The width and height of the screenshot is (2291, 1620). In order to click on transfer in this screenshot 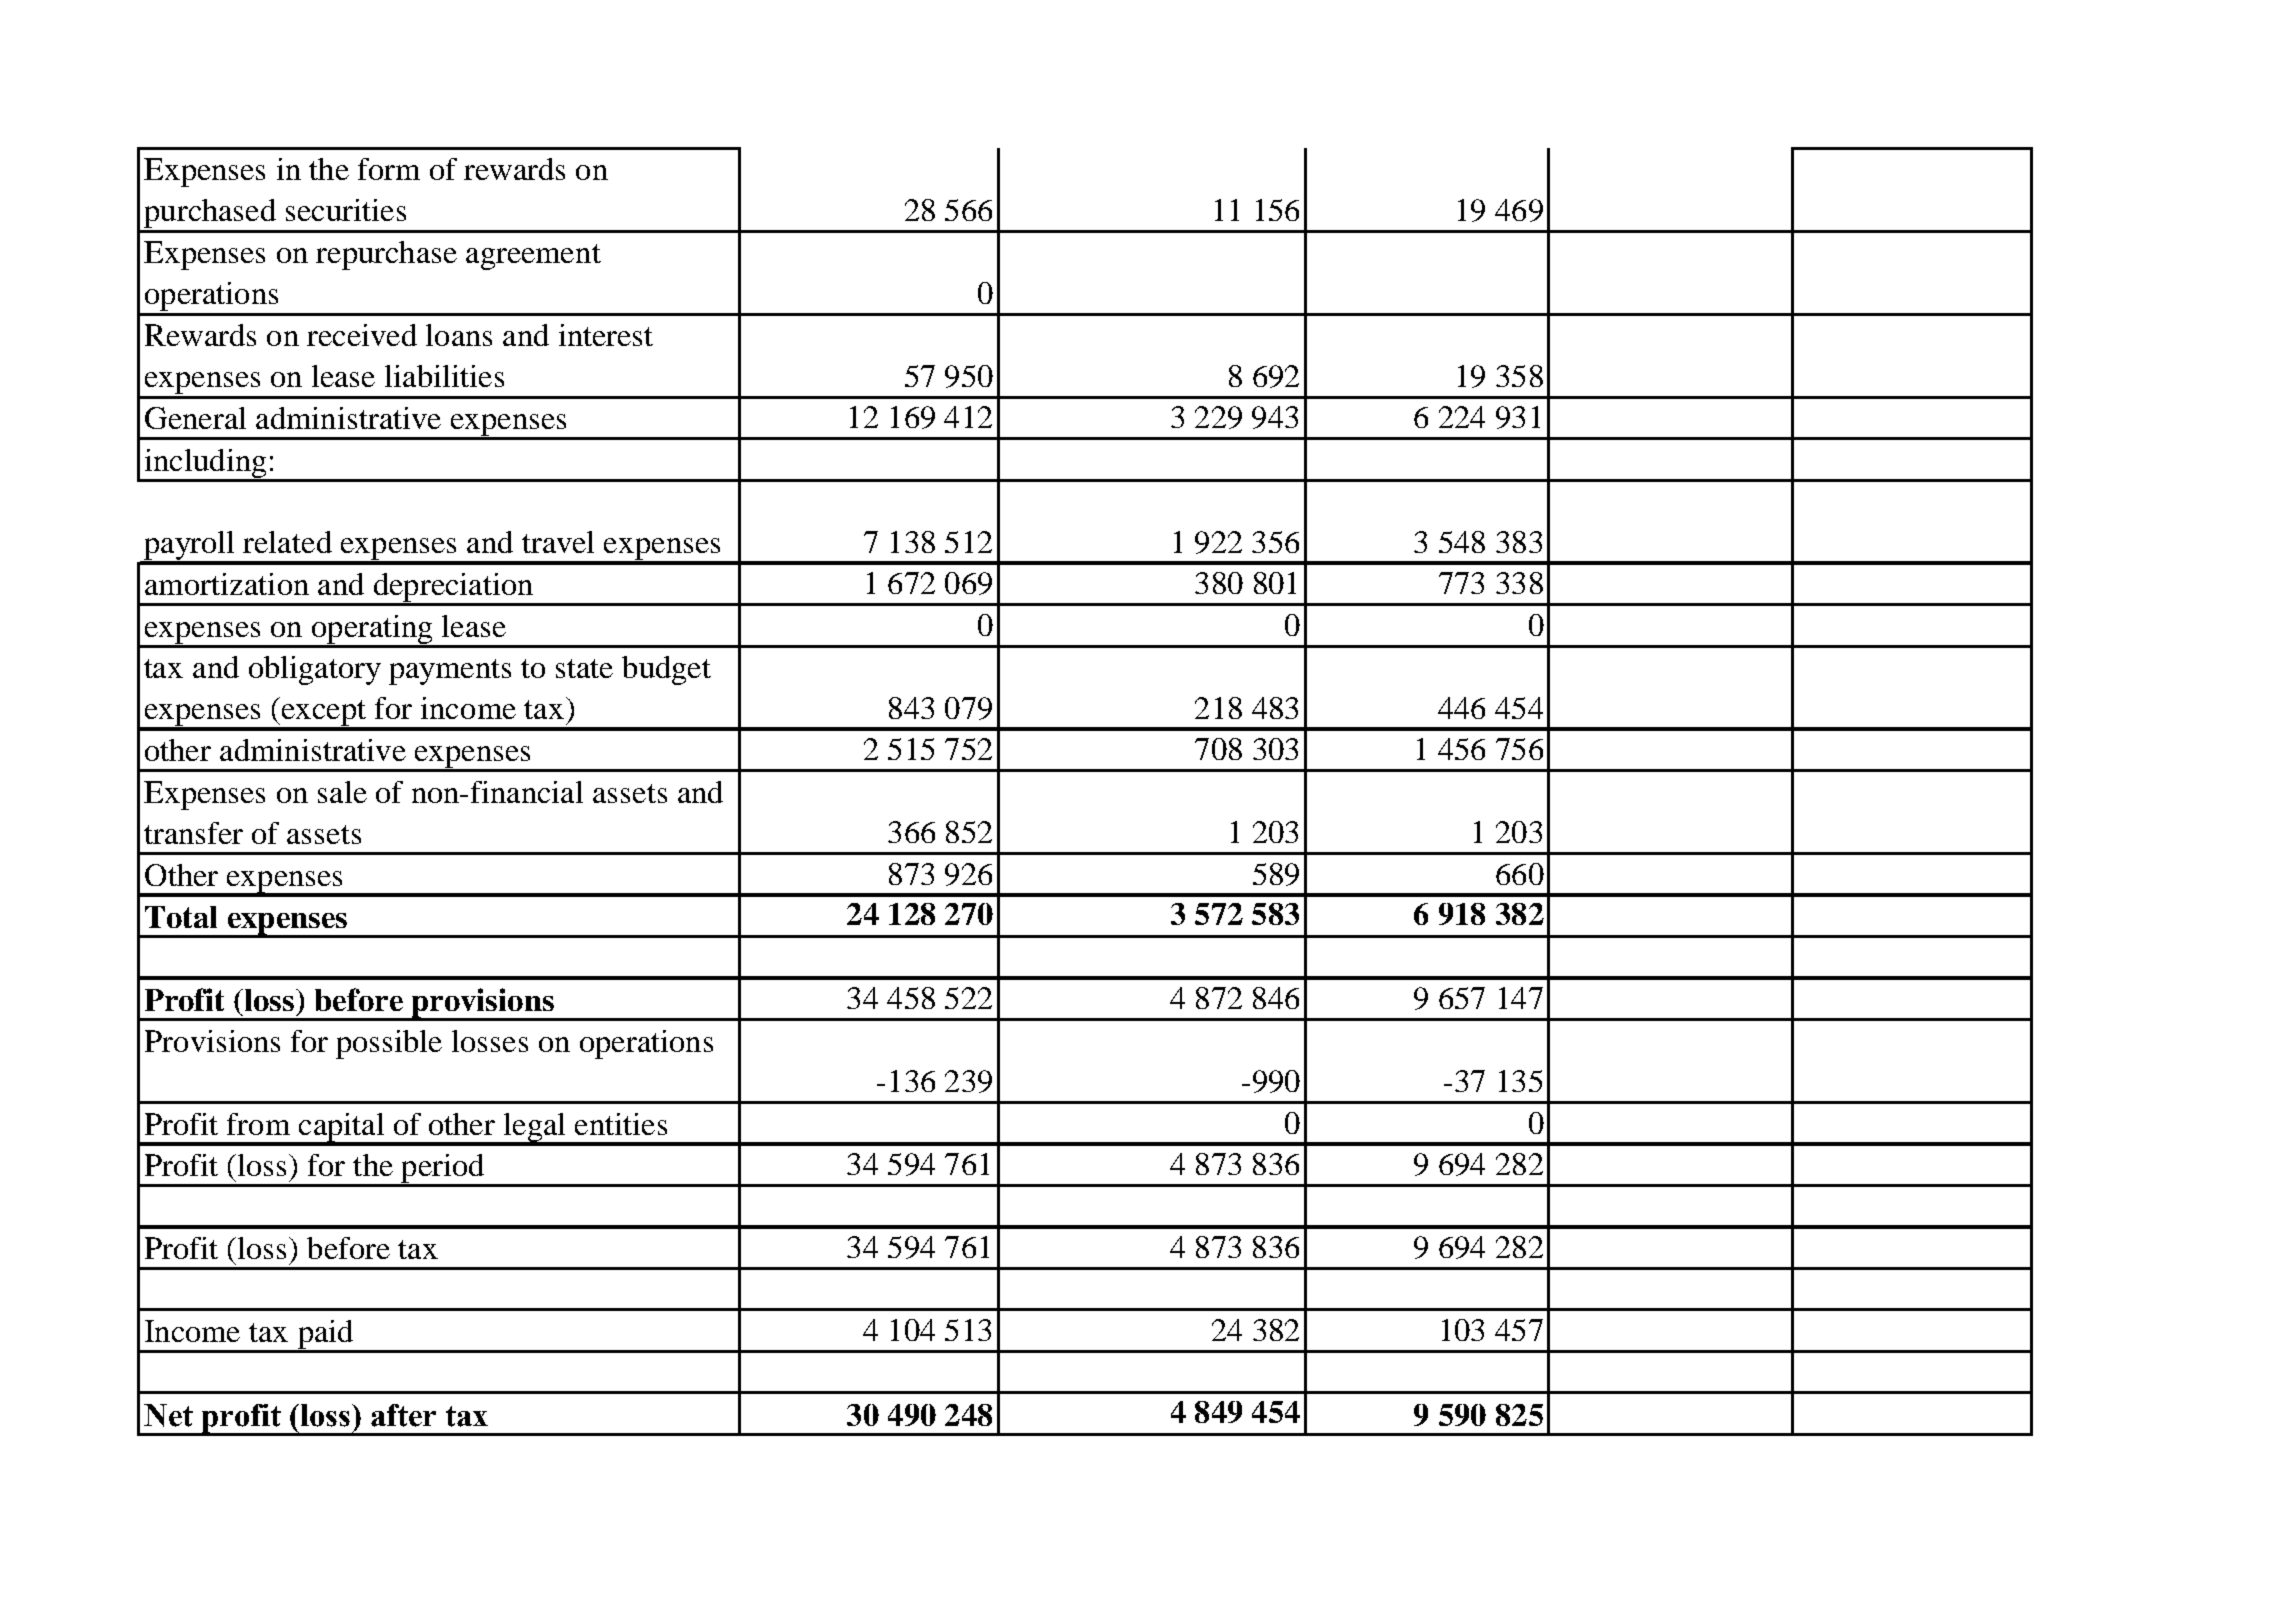, I will do `click(193, 833)`.
